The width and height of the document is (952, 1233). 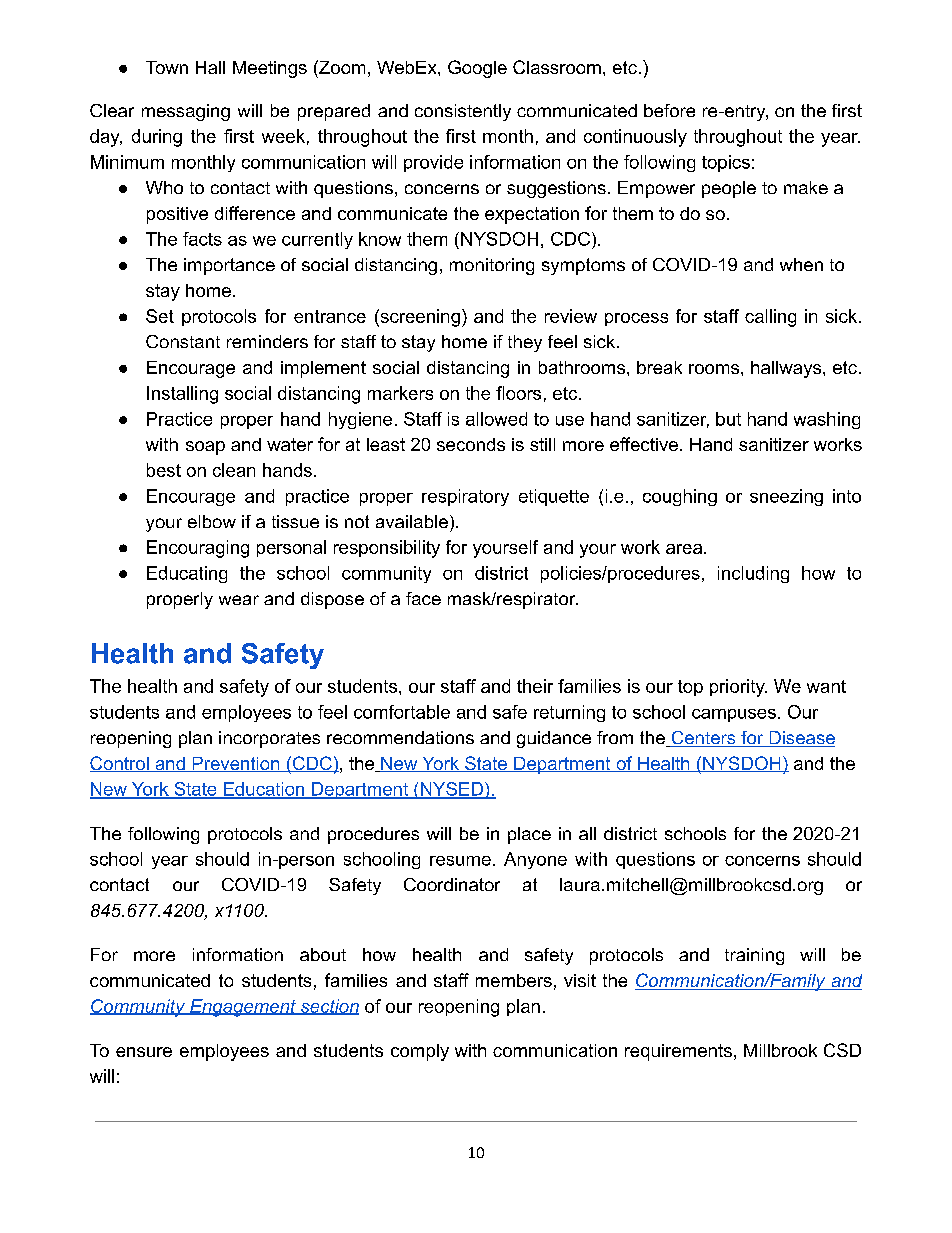 I want to click on messaging, so click(x=186, y=112).
